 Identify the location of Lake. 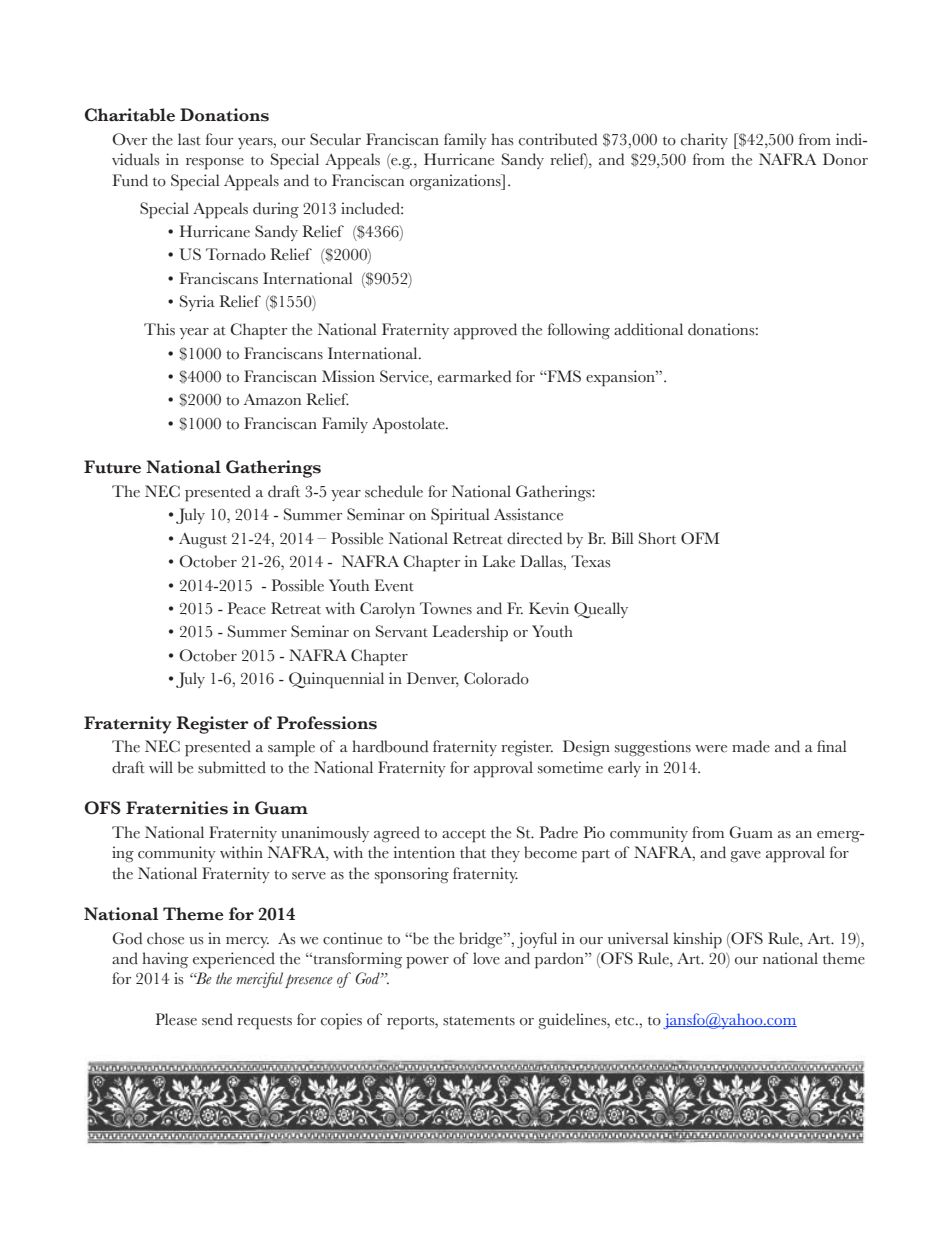
(498, 561).
